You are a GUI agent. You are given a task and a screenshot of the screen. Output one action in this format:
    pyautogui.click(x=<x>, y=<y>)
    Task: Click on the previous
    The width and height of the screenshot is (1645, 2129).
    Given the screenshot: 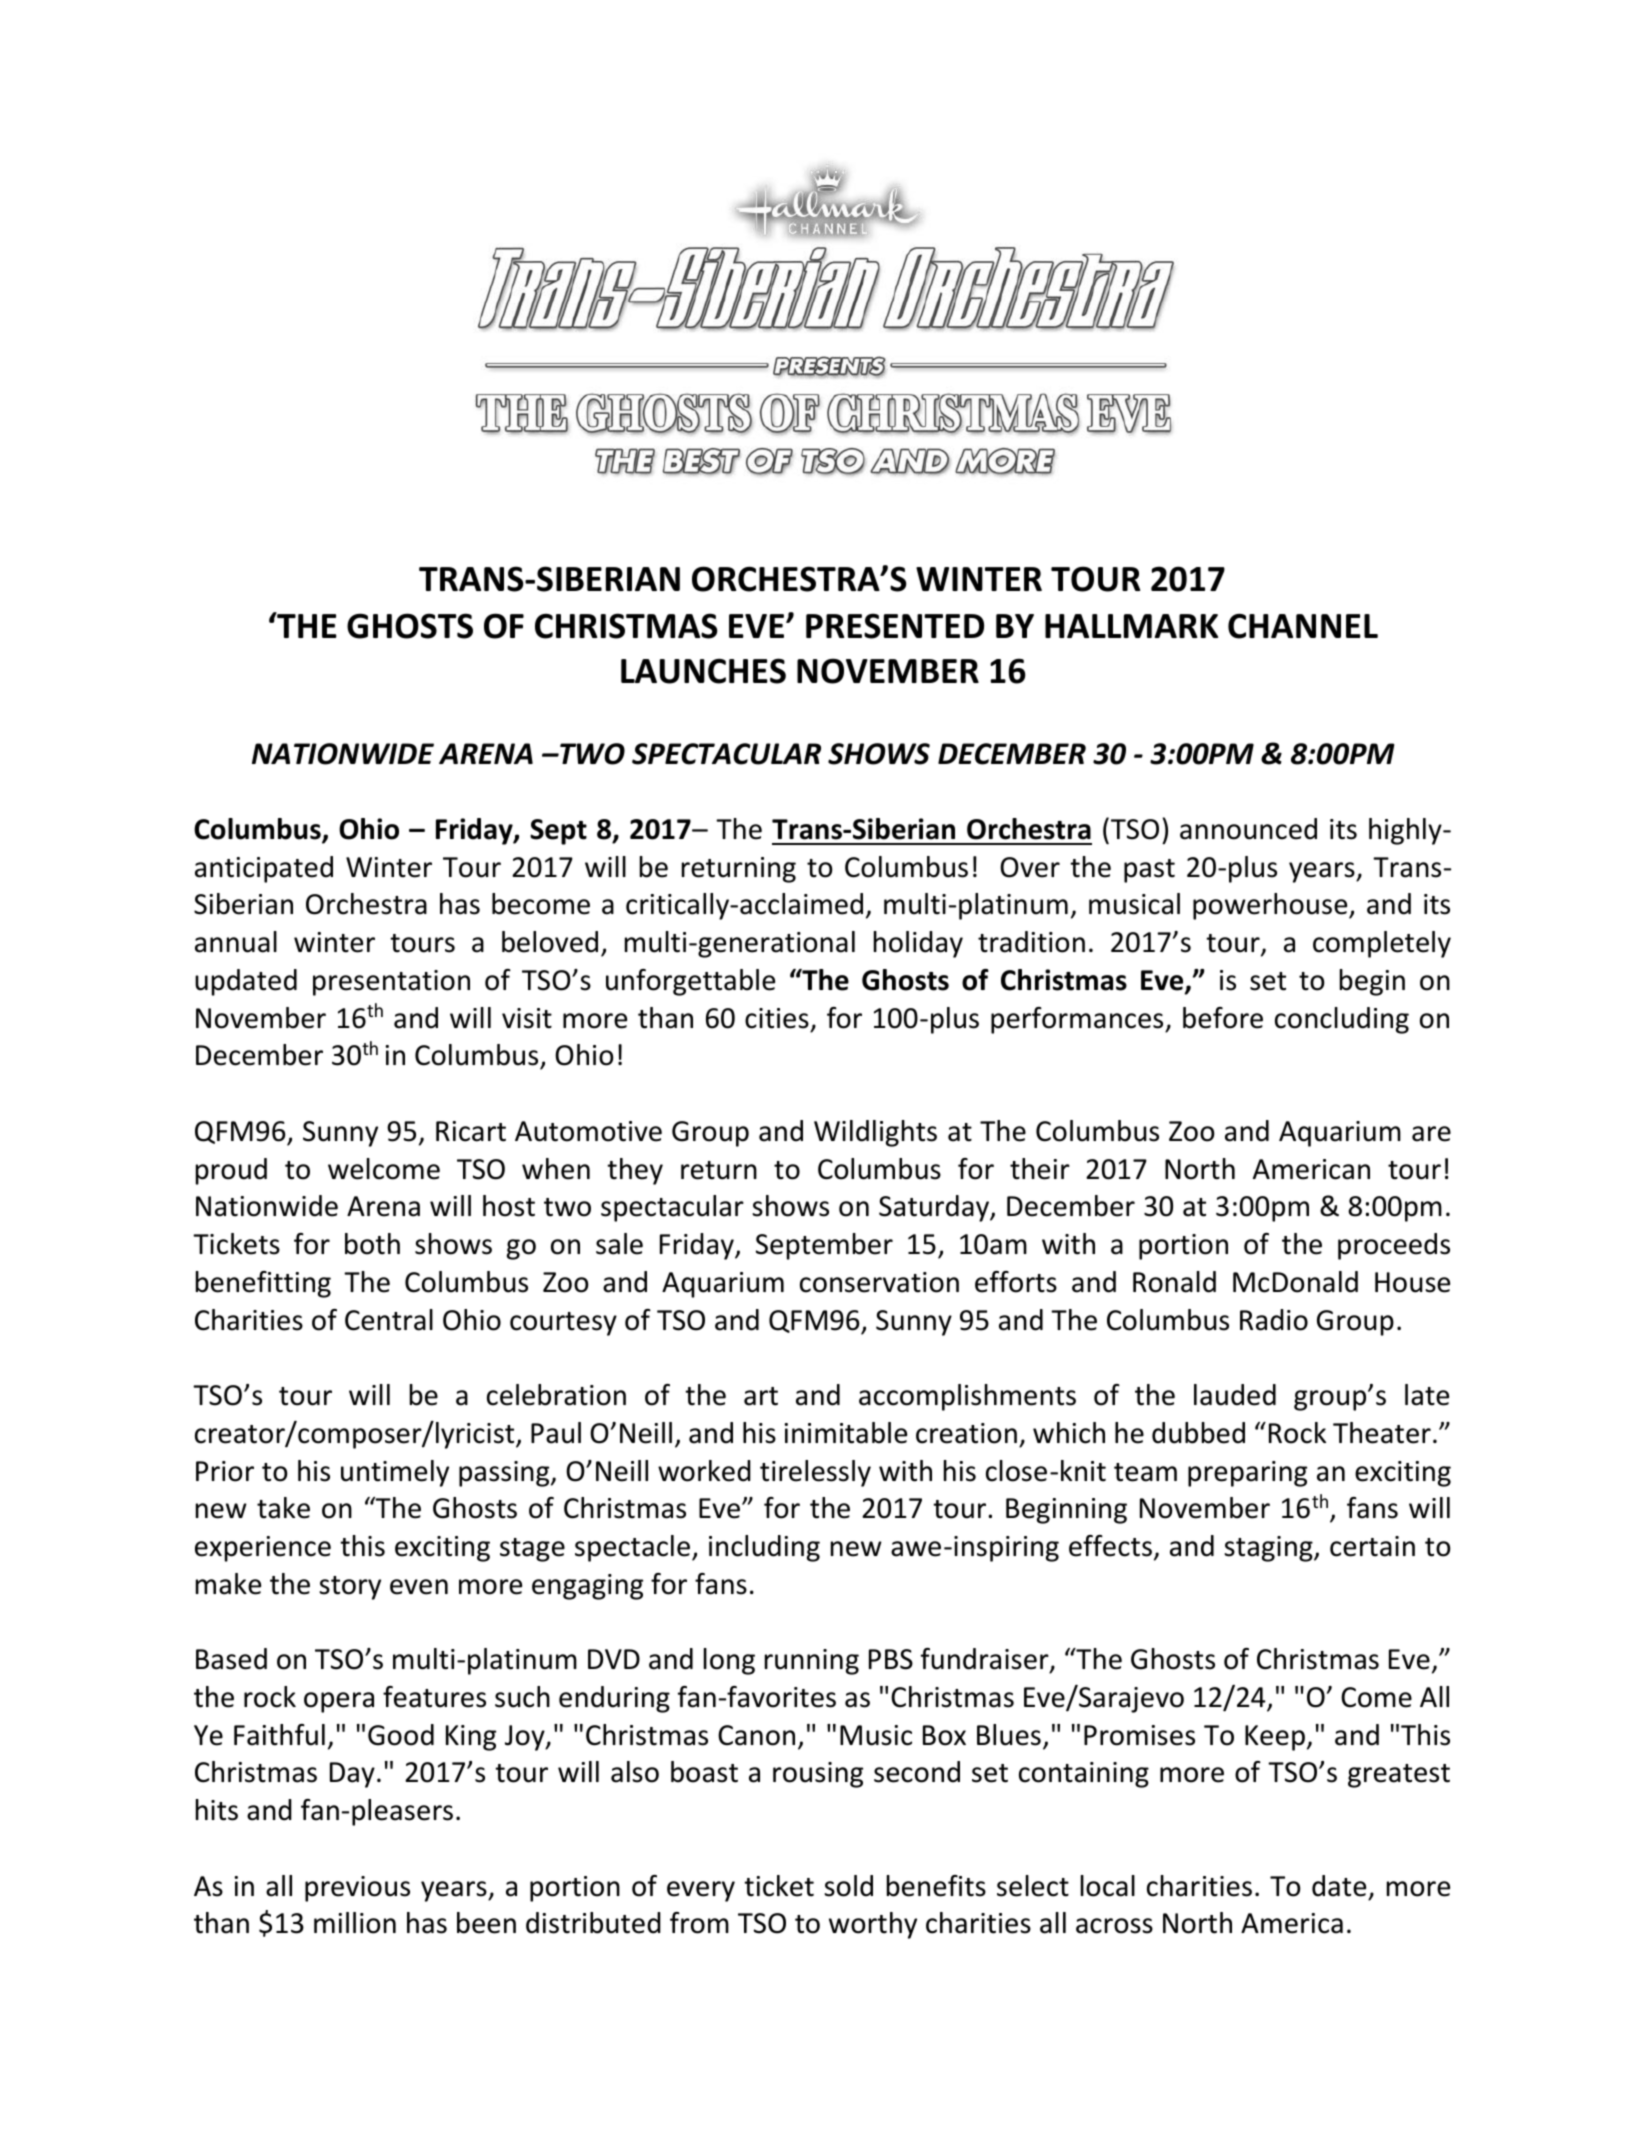 What is the action you would take?
    pyautogui.click(x=357, y=1889)
